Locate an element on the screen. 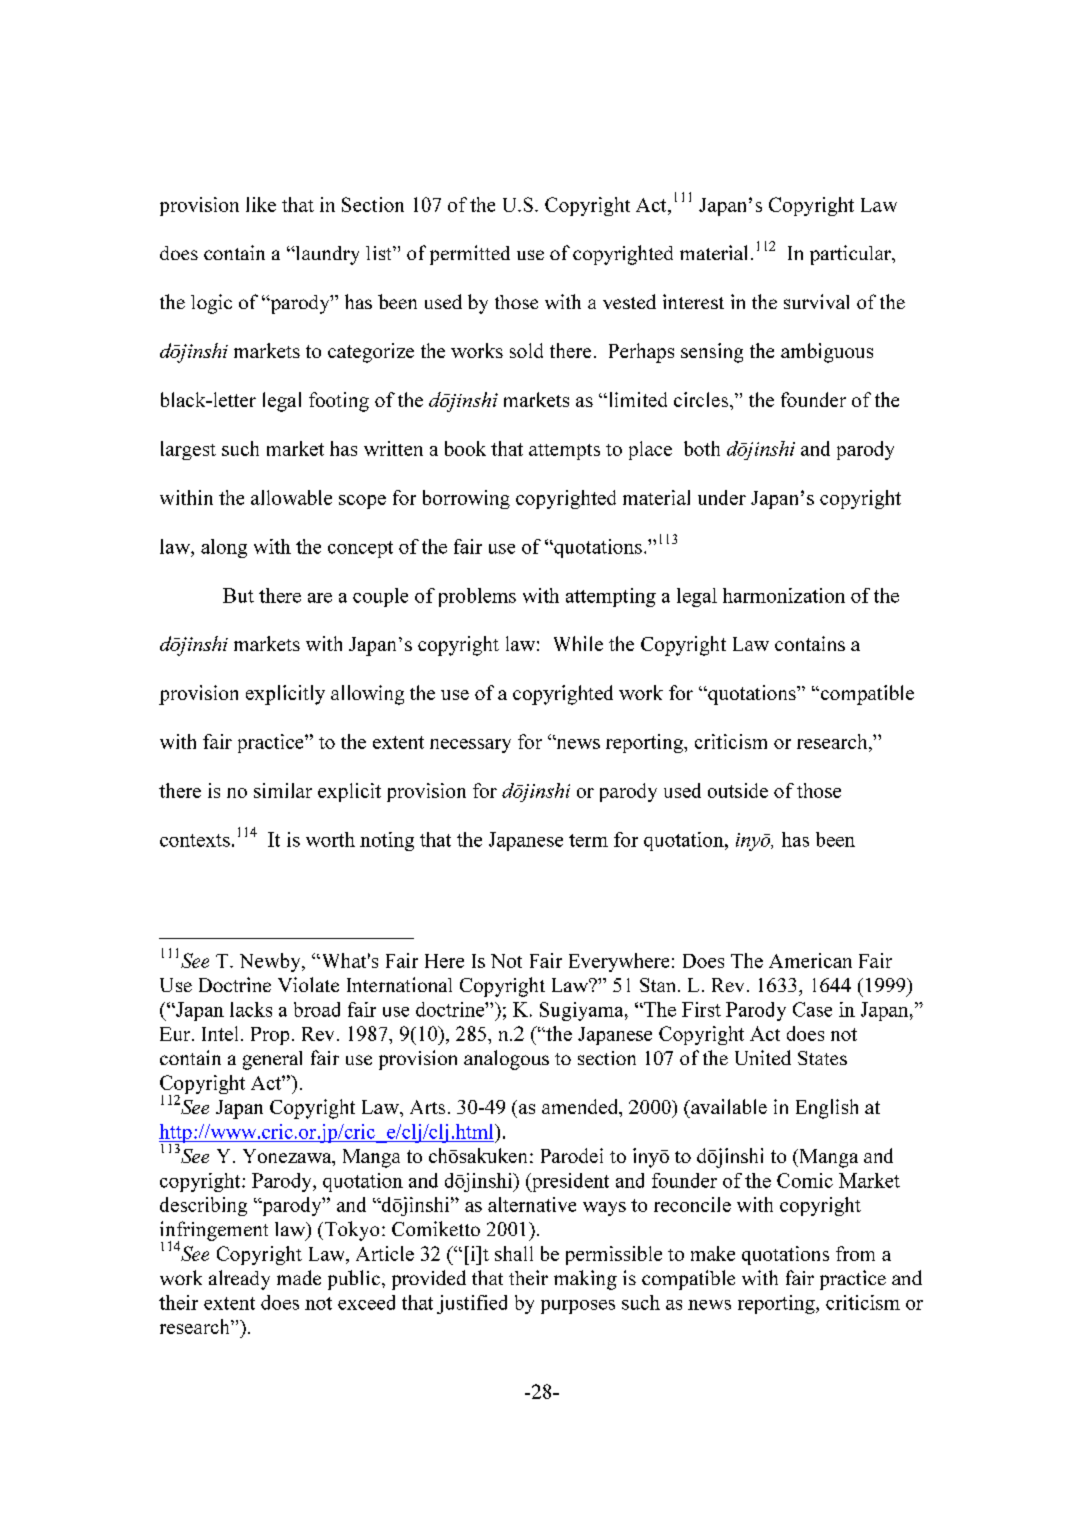 Image resolution: width=1082 pixels, height=1531 pixels. Newby is located at coordinates (271, 962).
